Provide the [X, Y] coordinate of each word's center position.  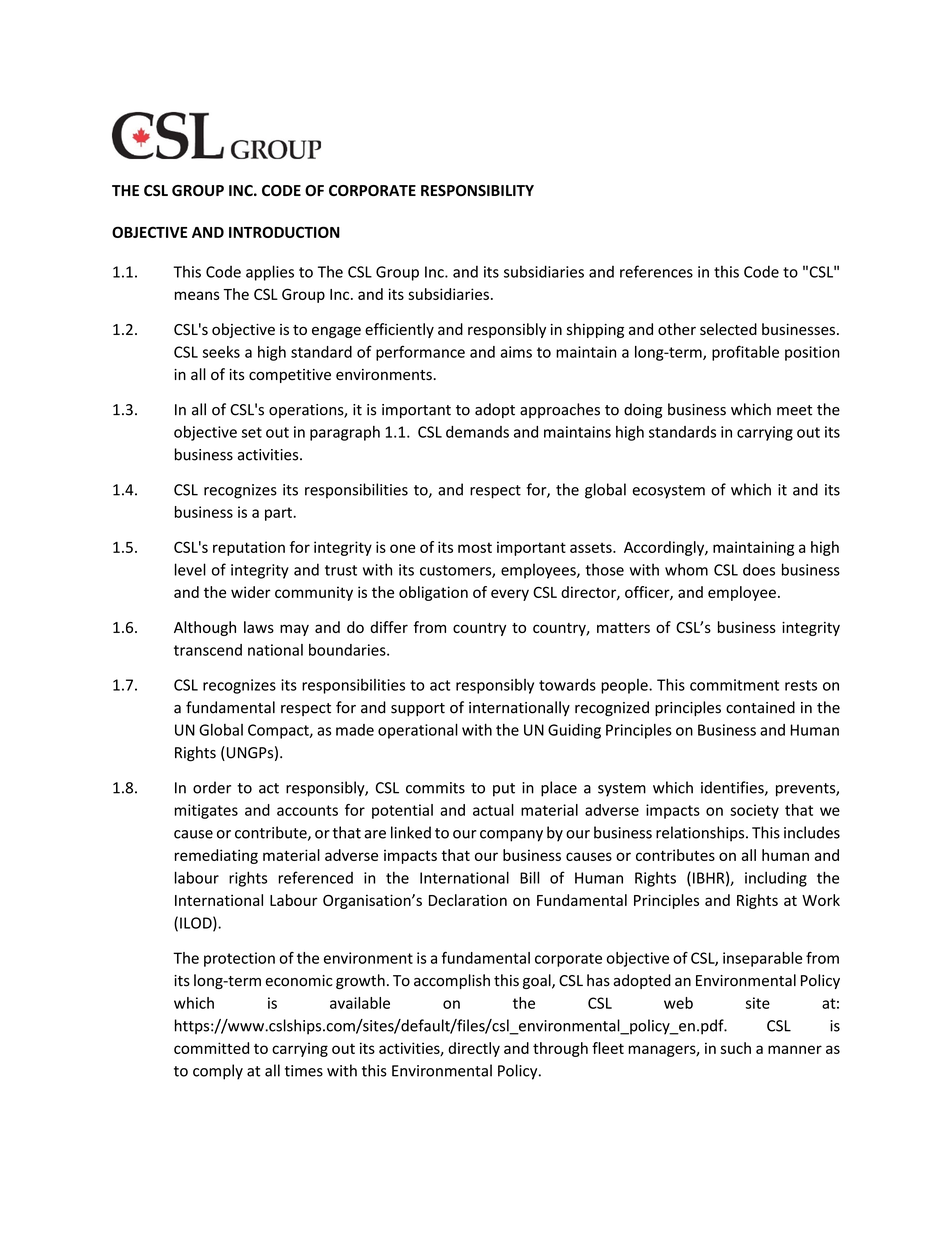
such [736, 1048]
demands [477, 432]
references [656, 271]
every [510, 595]
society [754, 811]
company [511, 836]
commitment [734, 685]
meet [794, 410]
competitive [290, 376]
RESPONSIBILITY [477, 190]
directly [474, 1049]
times [304, 1071]
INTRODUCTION [284, 232]
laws [259, 627]
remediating [216, 856]
